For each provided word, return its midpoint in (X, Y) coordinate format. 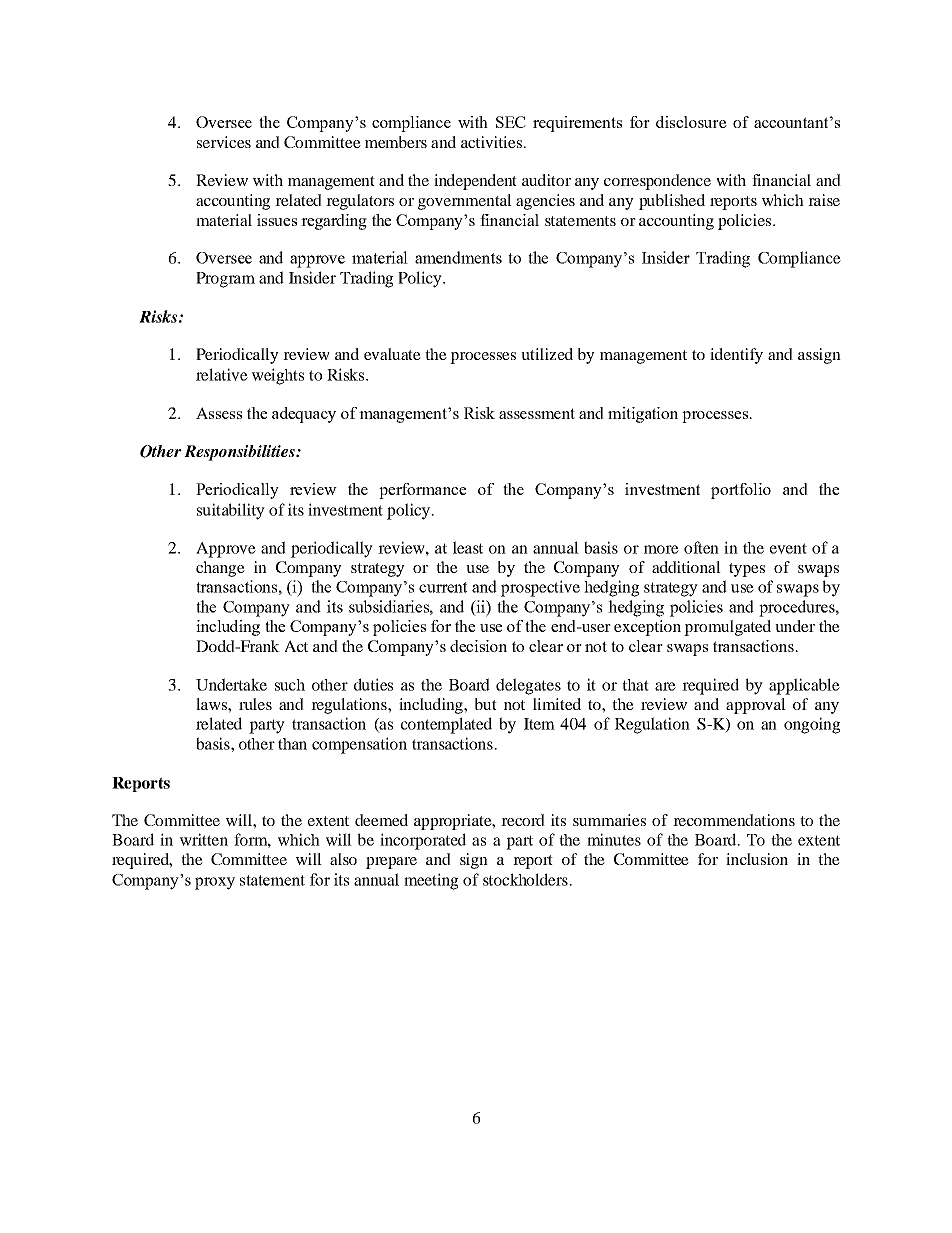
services (224, 142)
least (468, 547)
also (343, 859)
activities (493, 142)
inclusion (757, 859)
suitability (231, 511)
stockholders (526, 879)
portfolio (741, 491)
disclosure (691, 122)
